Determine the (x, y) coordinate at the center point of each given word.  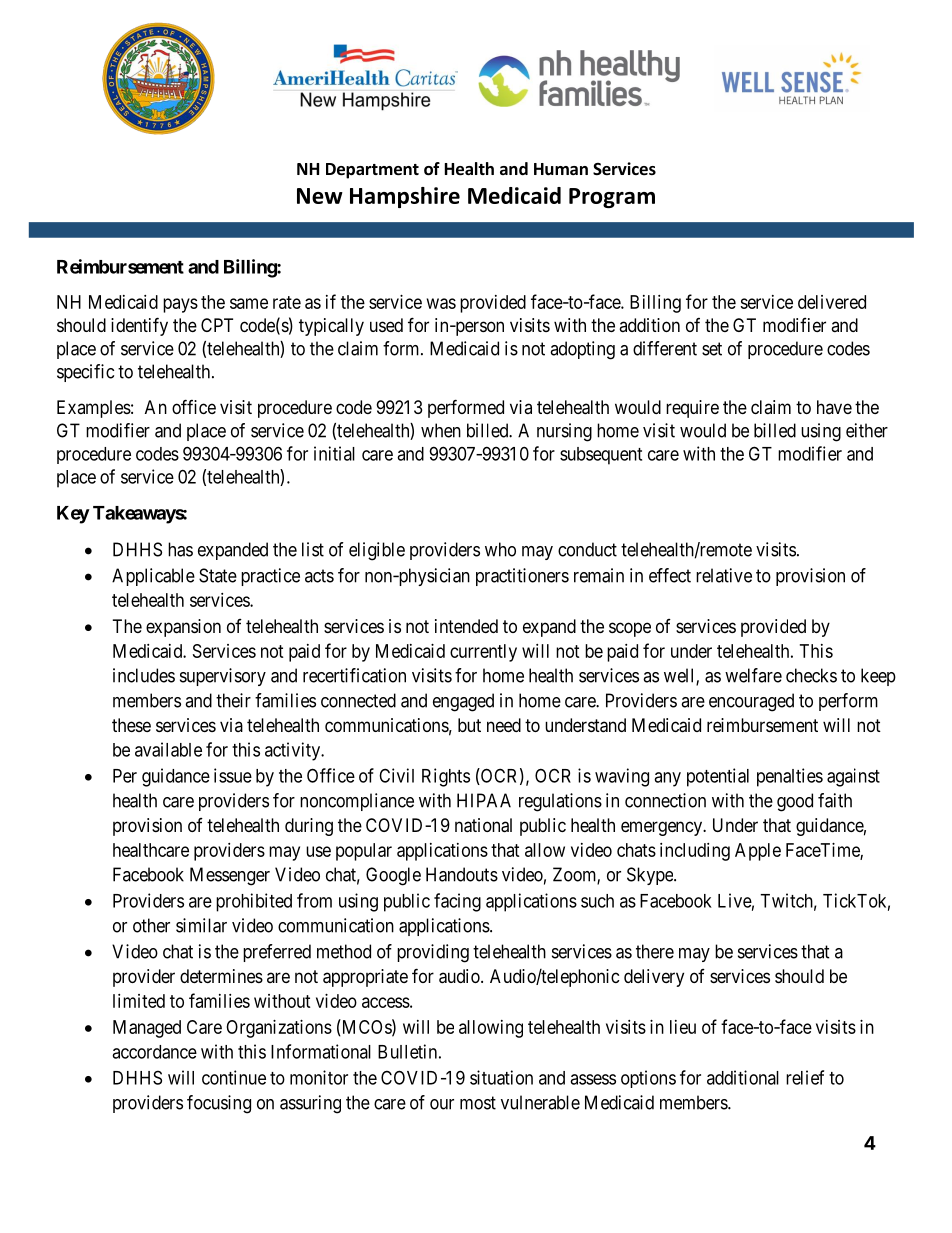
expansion (183, 628)
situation (501, 1077)
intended (466, 626)
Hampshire (405, 197)
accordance (154, 1052)
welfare (753, 675)
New (320, 196)
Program (612, 198)
